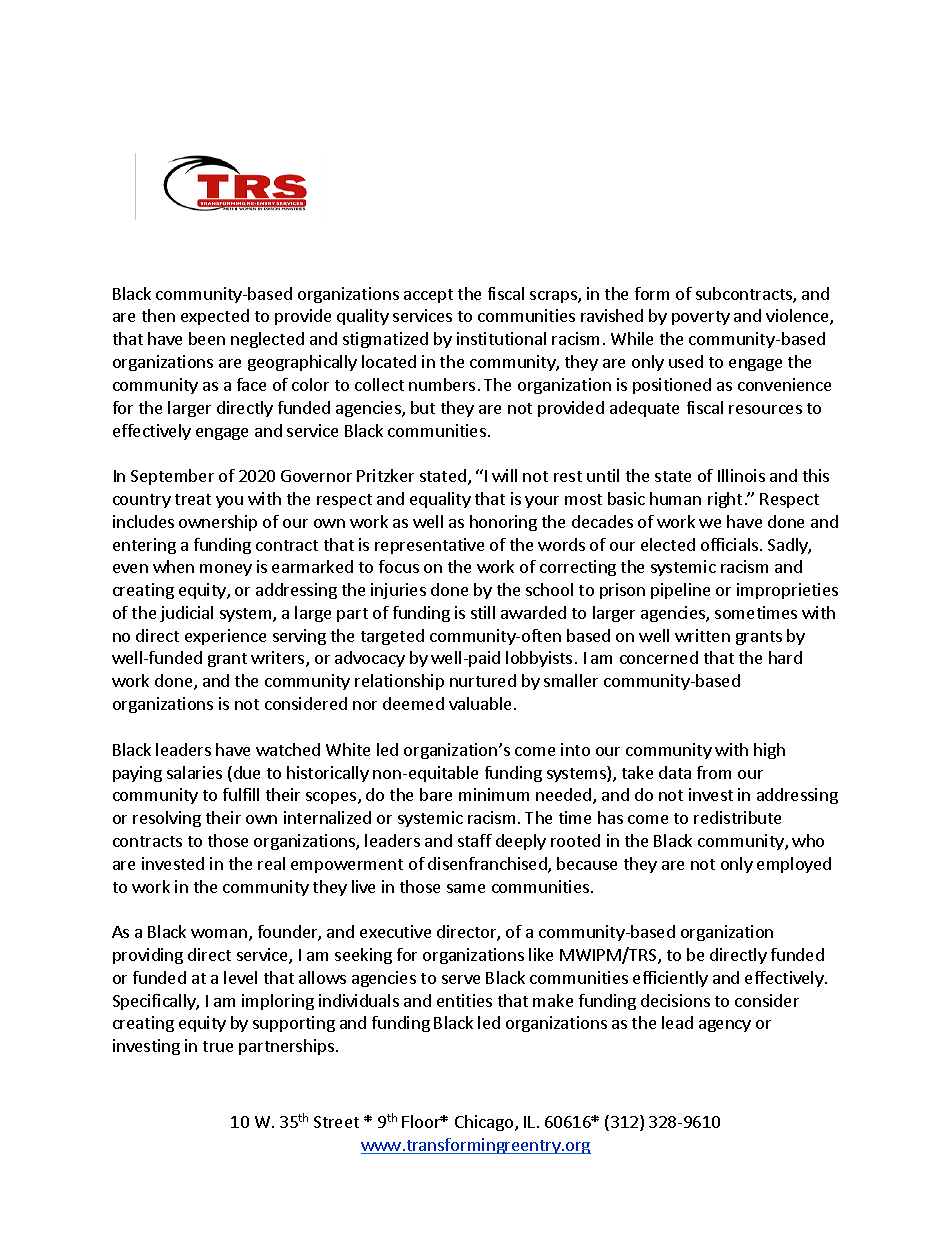  Describe the element at coordinates (218, 1046) in the page. I see `true` at that location.
